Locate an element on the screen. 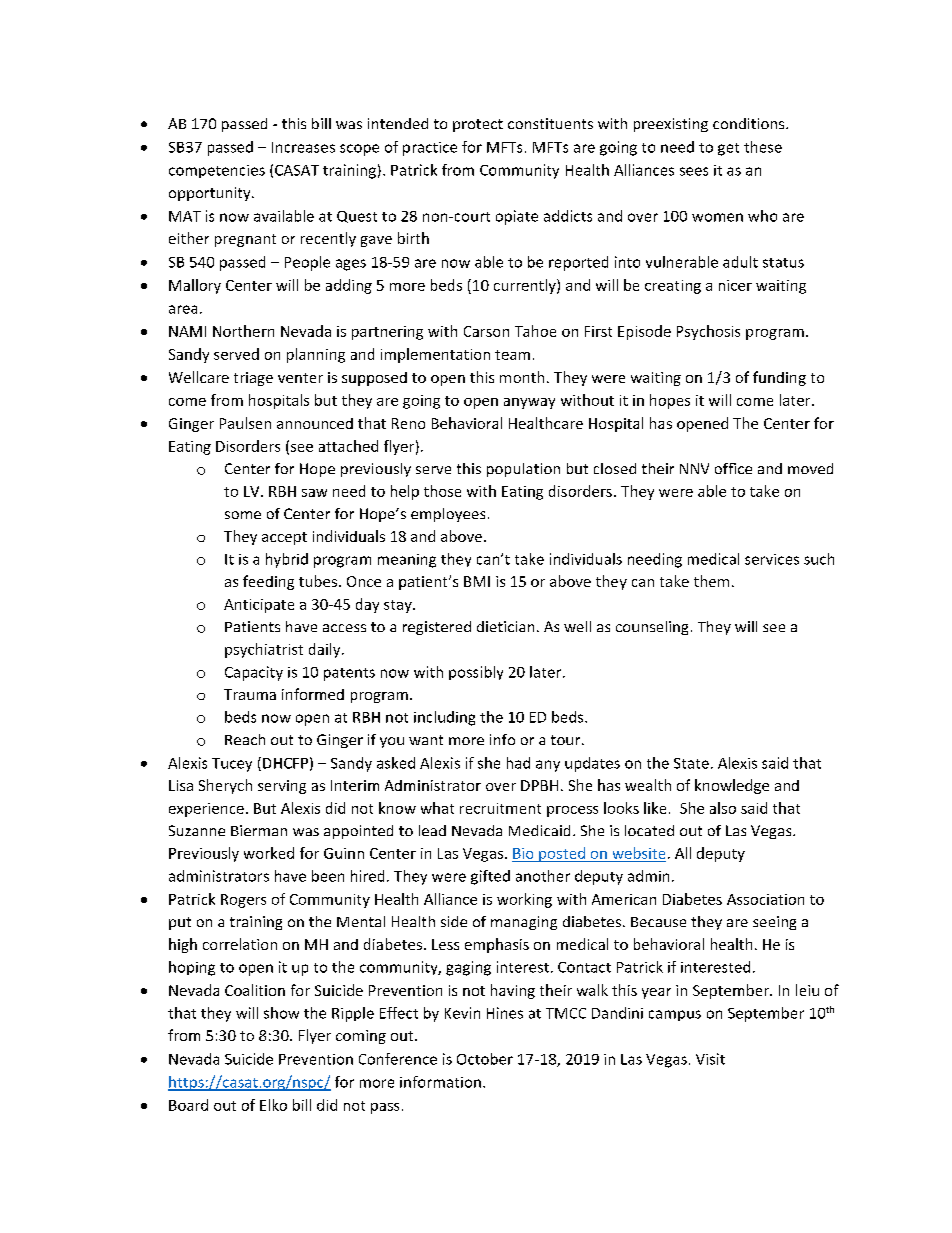 Image resolution: width=952 pixels, height=1233 pixels. dietician is located at coordinates (505, 626).
